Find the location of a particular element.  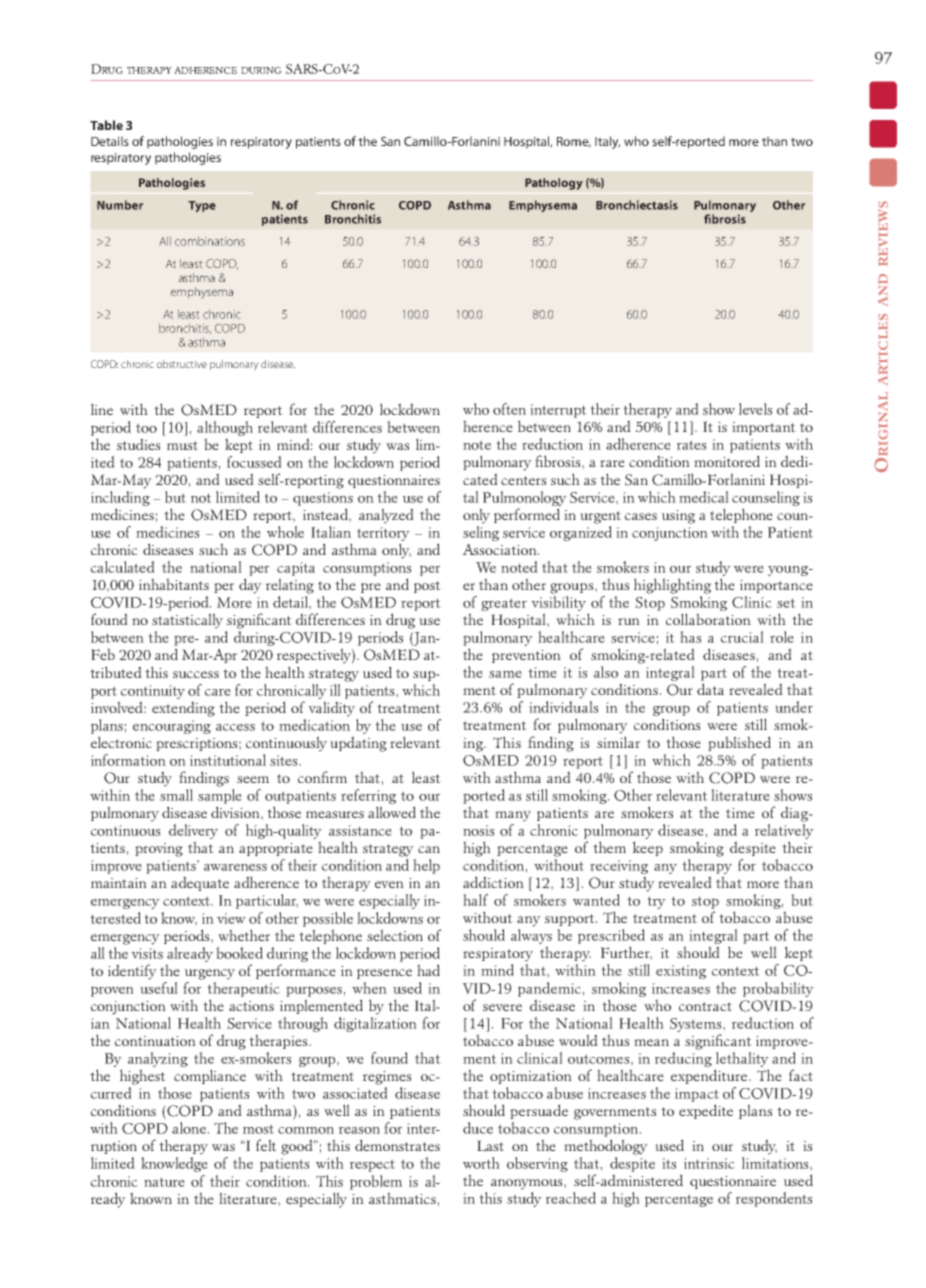

worth is located at coordinates (481, 1163).
